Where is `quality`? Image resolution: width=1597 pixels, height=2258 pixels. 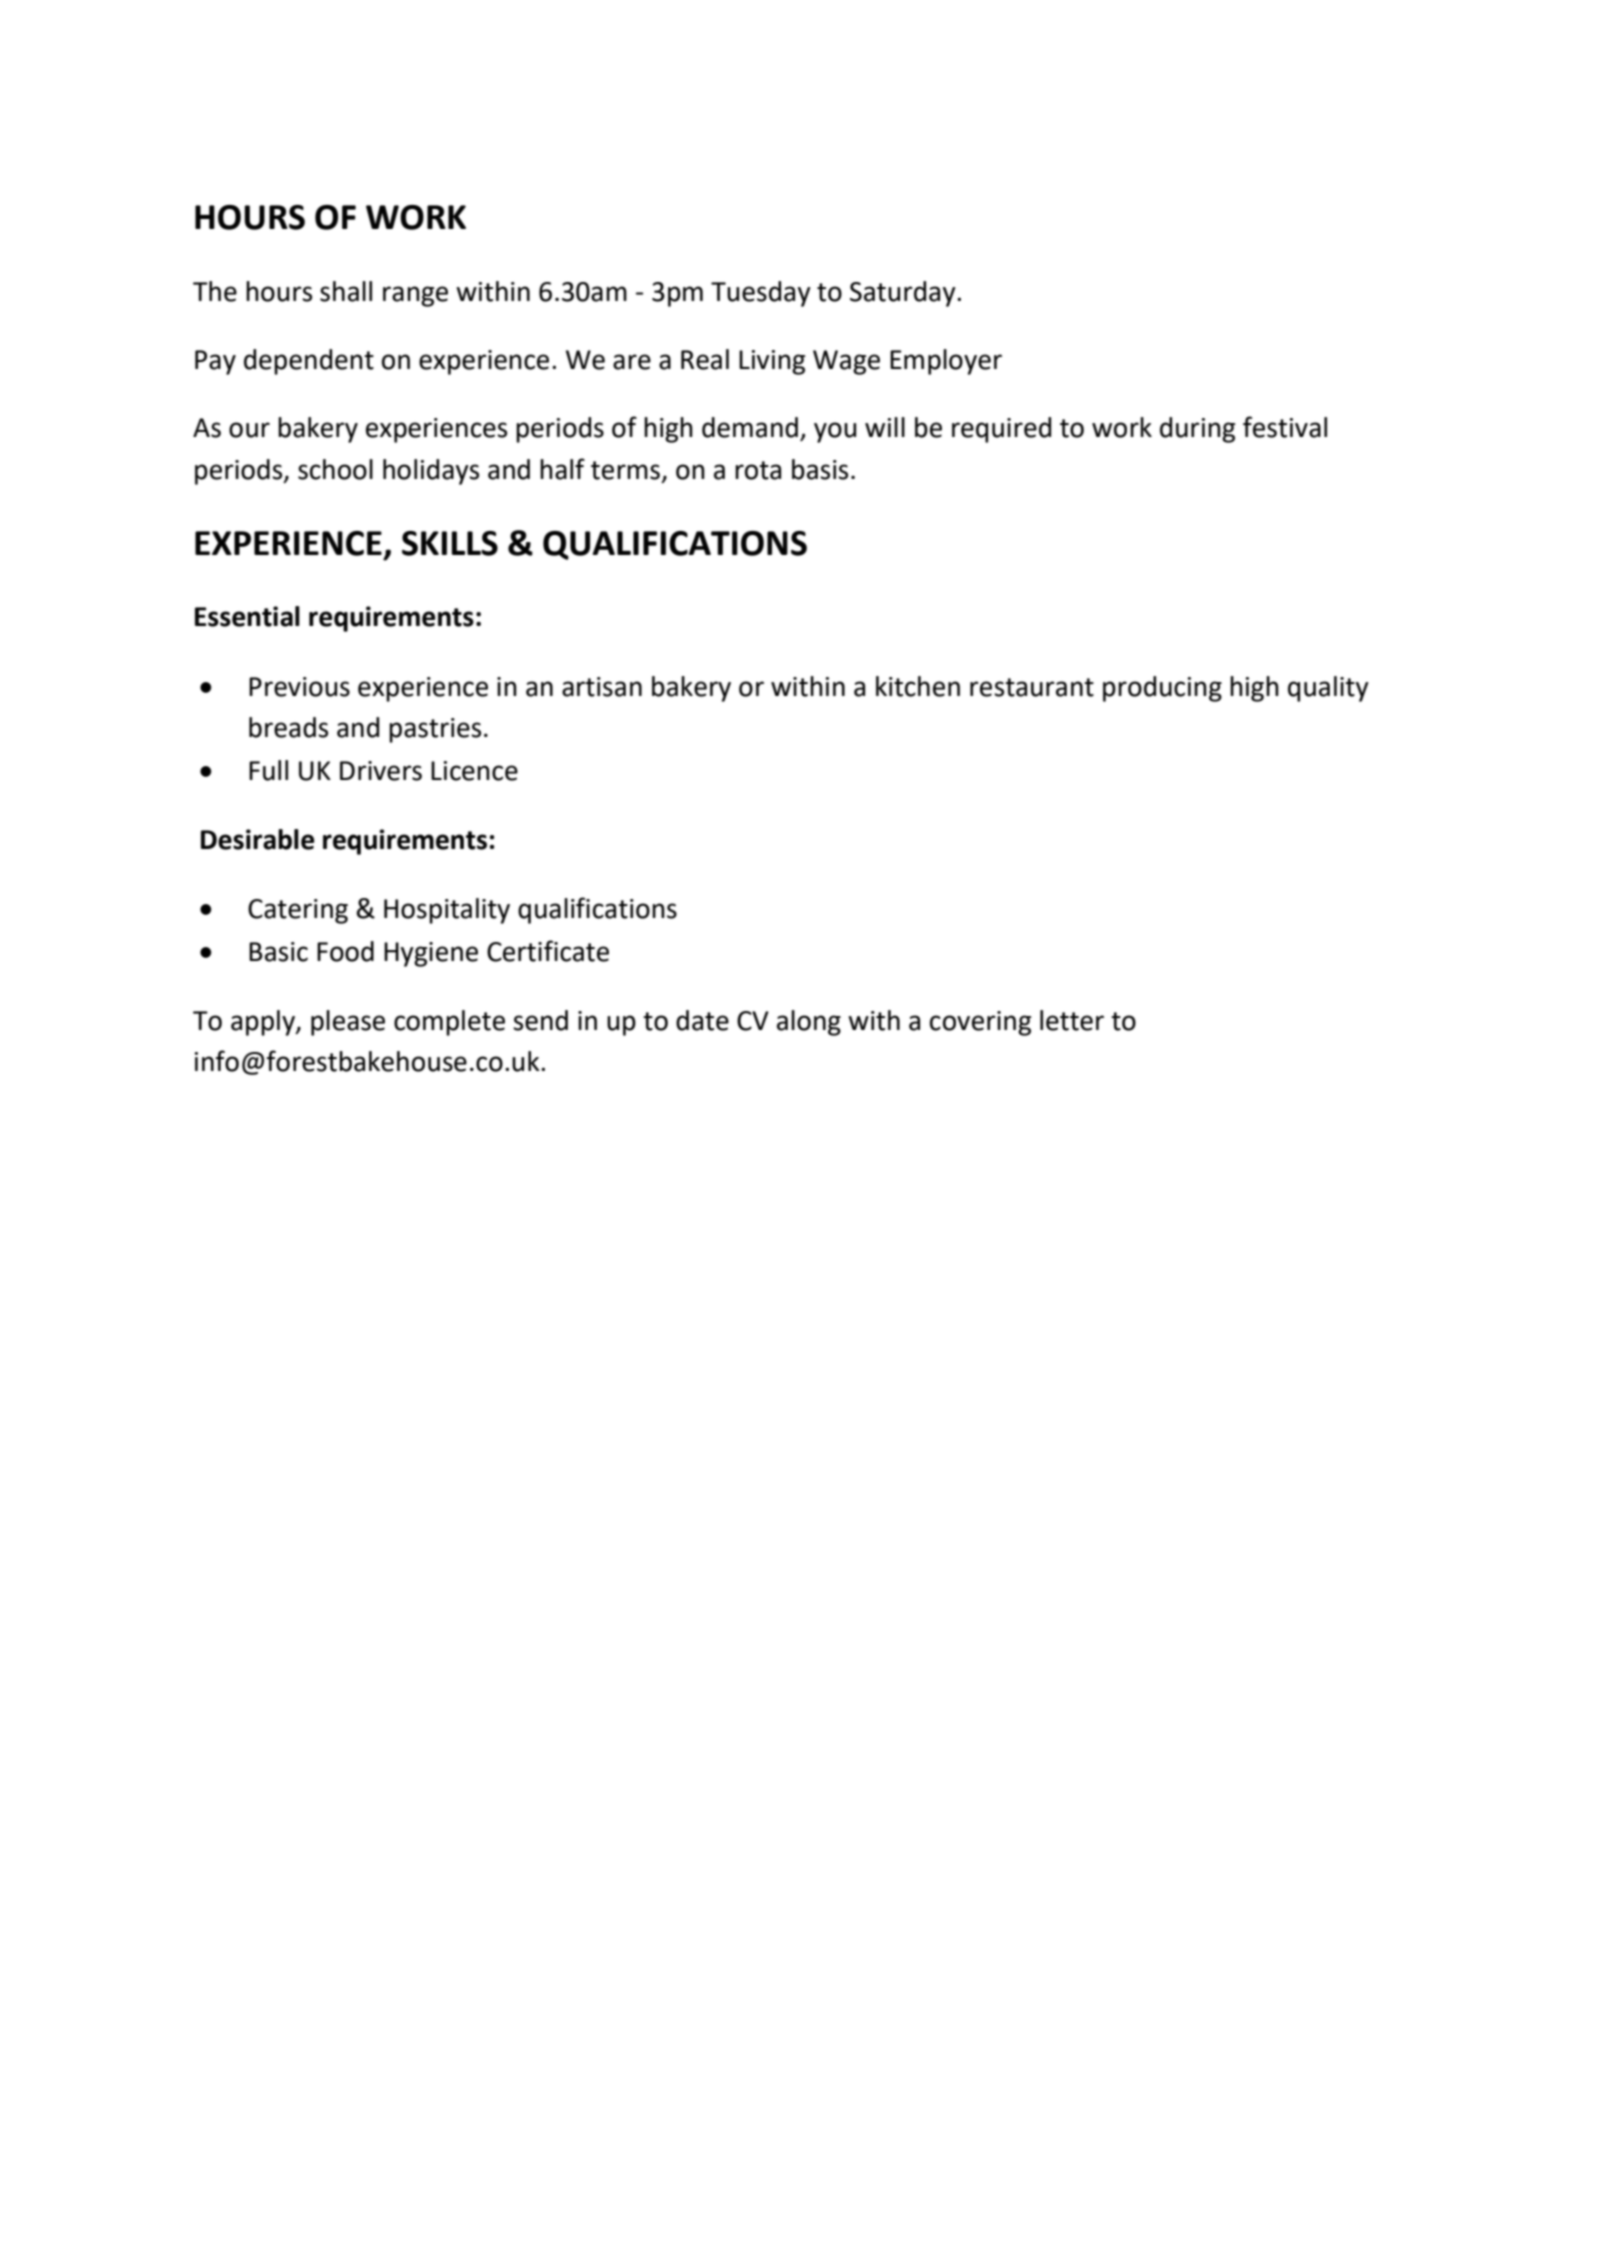
quality is located at coordinates (1328, 689).
